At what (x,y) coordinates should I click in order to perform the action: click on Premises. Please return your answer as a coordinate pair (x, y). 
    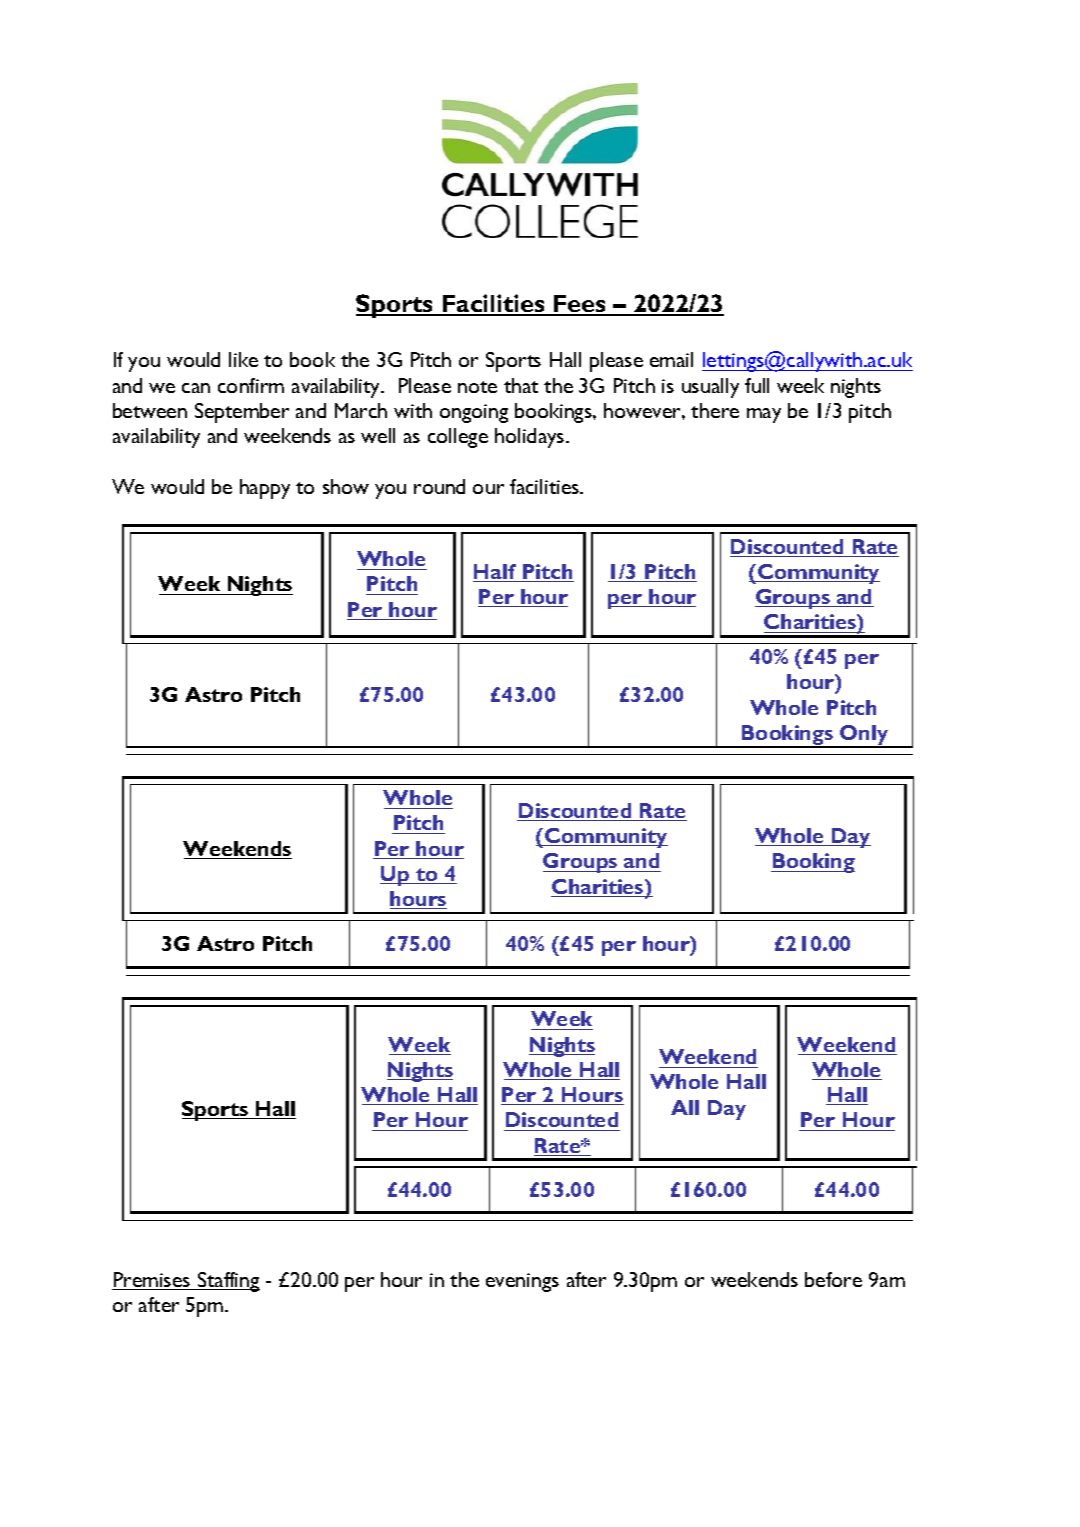
    Looking at the image, I should click on (152, 1281).
